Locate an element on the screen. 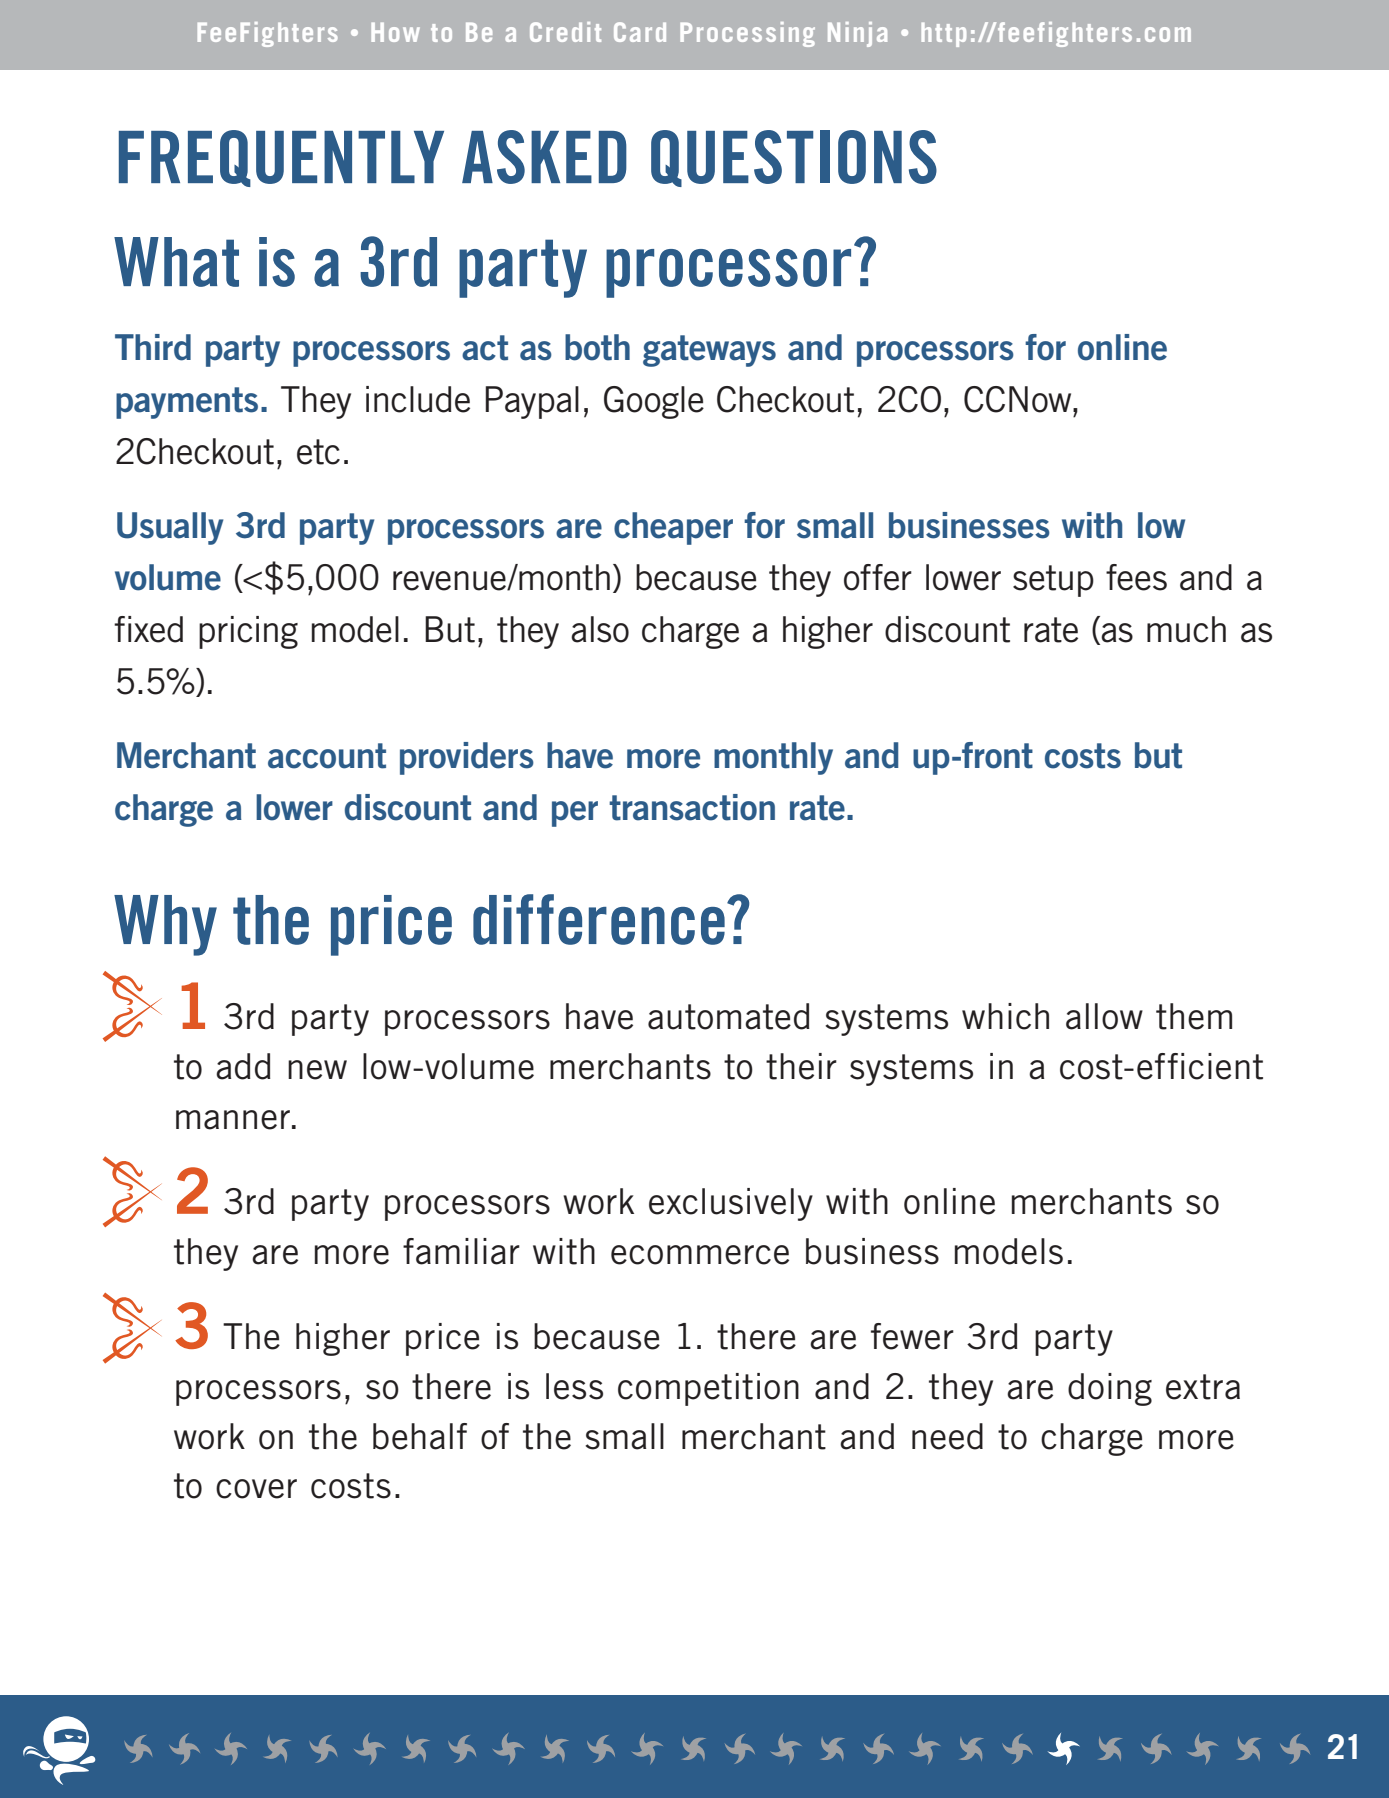 The height and width of the screenshot is (1798, 1389). Card is located at coordinates (640, 32).
